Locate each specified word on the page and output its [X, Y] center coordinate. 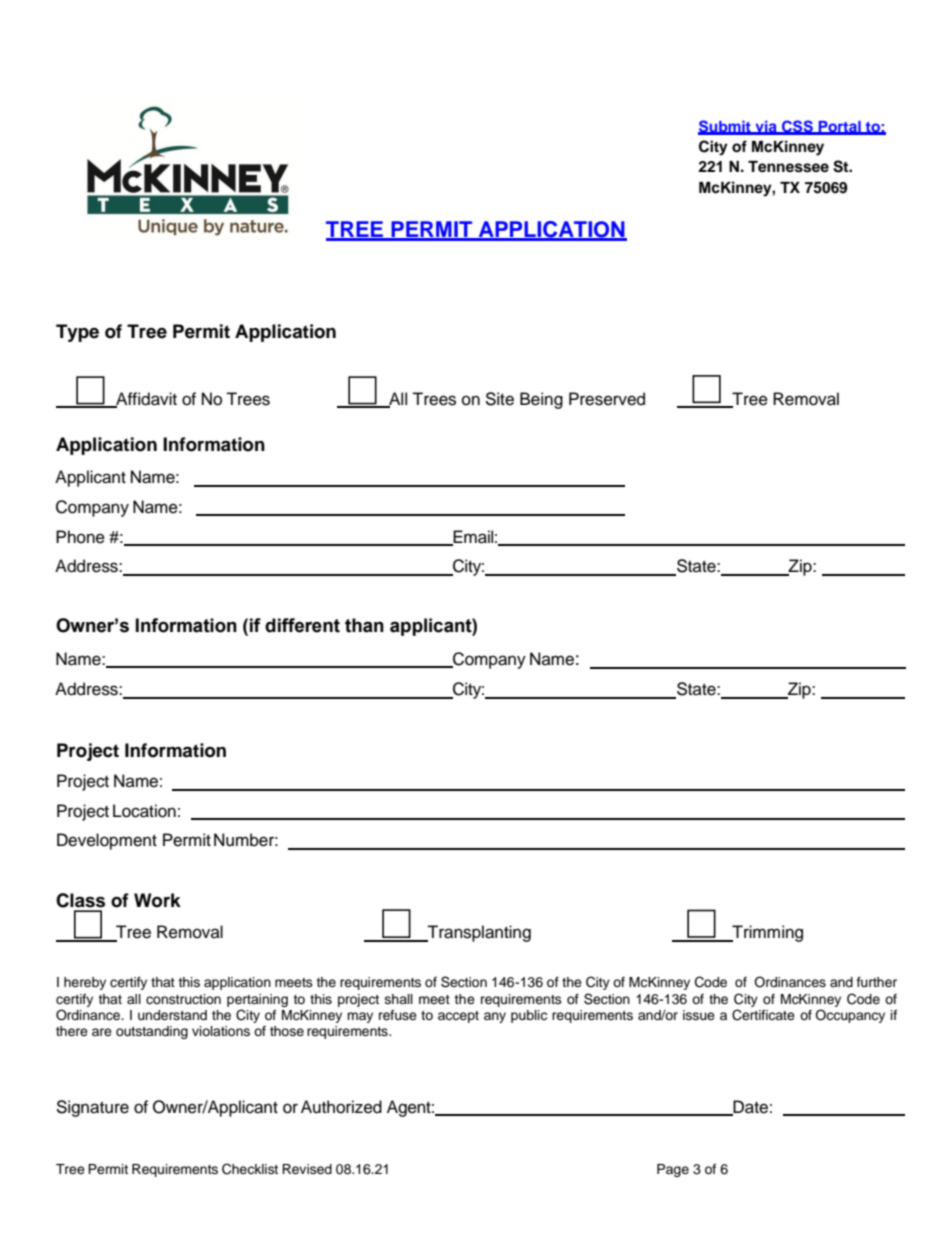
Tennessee [788, 167]
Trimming [766, 933]
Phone [80, 537]
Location [144, 811]
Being [541, 400]
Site [499, 399]
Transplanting [478, 933]
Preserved [607, 399]
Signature [92, 1108]
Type [77, 333]
